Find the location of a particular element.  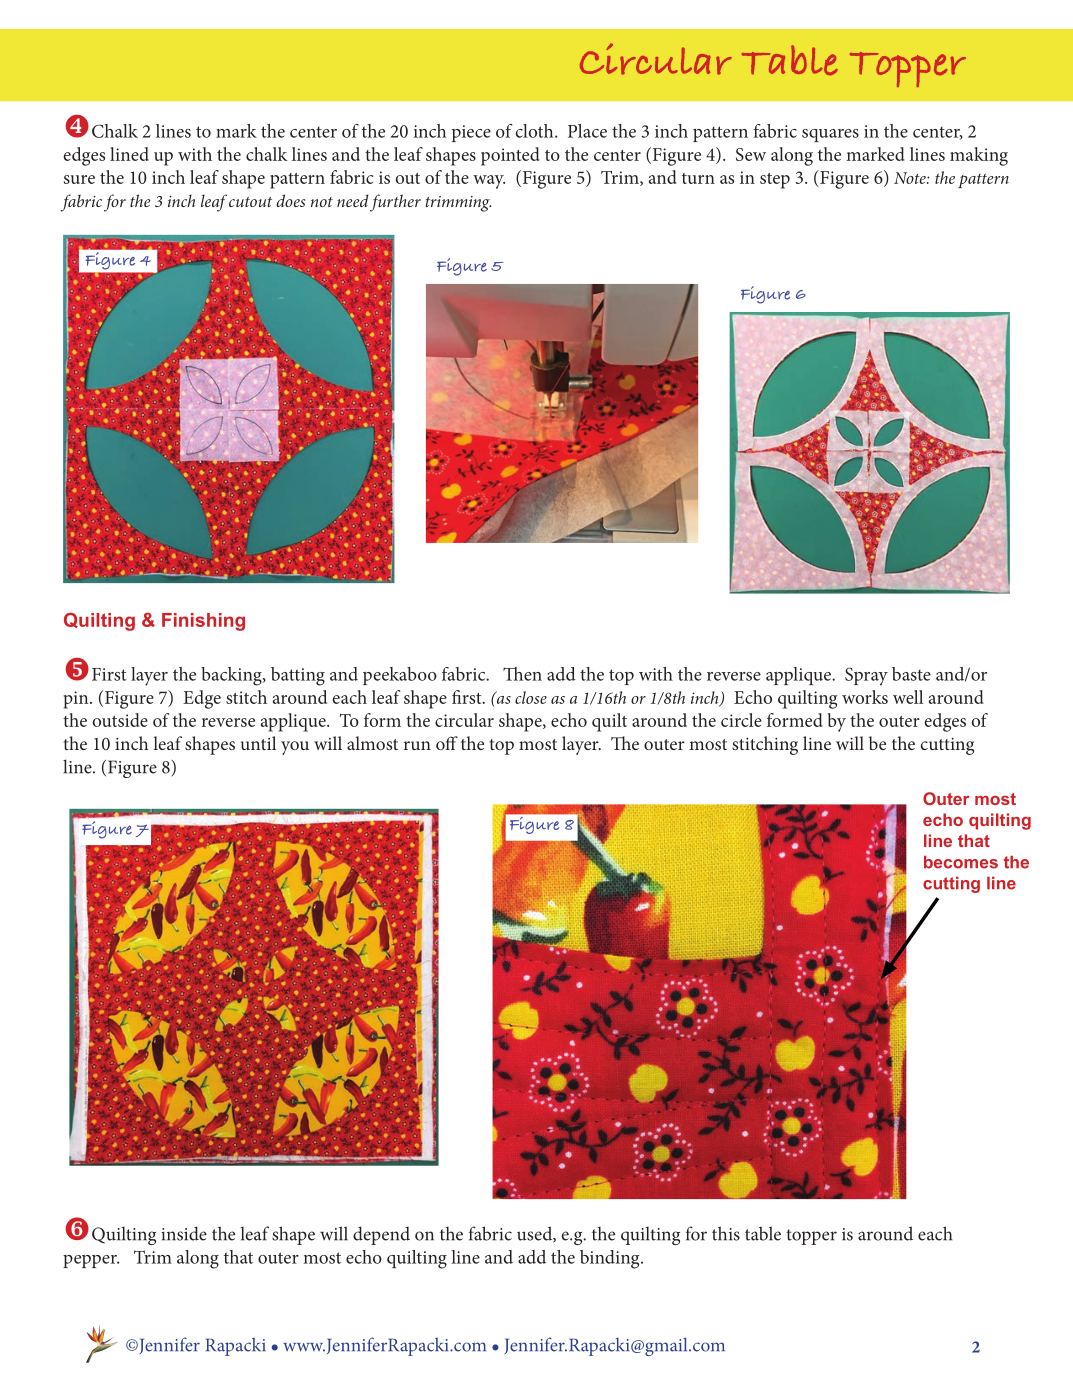

further is located at coordinates (395, 203).
